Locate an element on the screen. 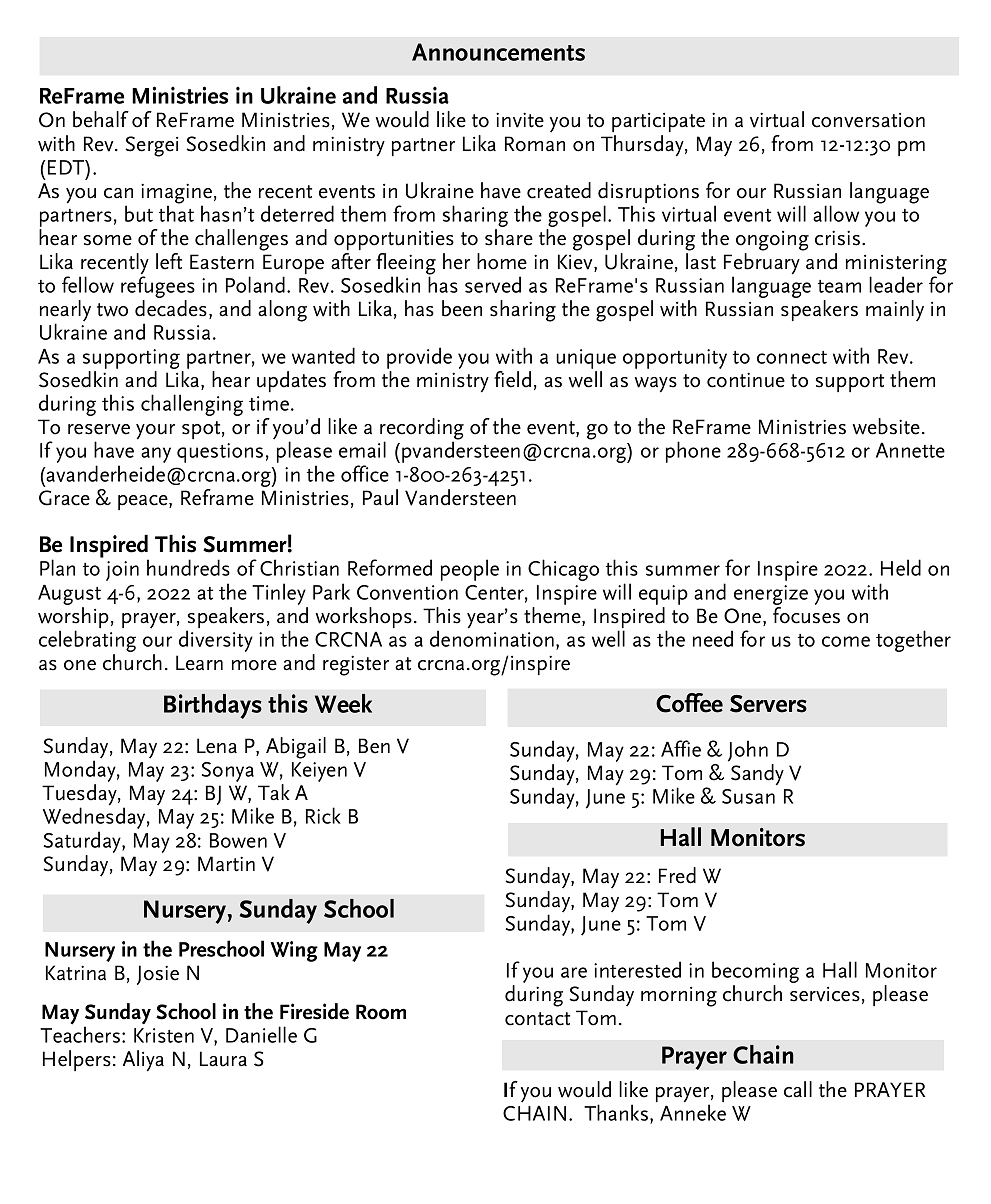  your is located at coordinates (155, 432).
